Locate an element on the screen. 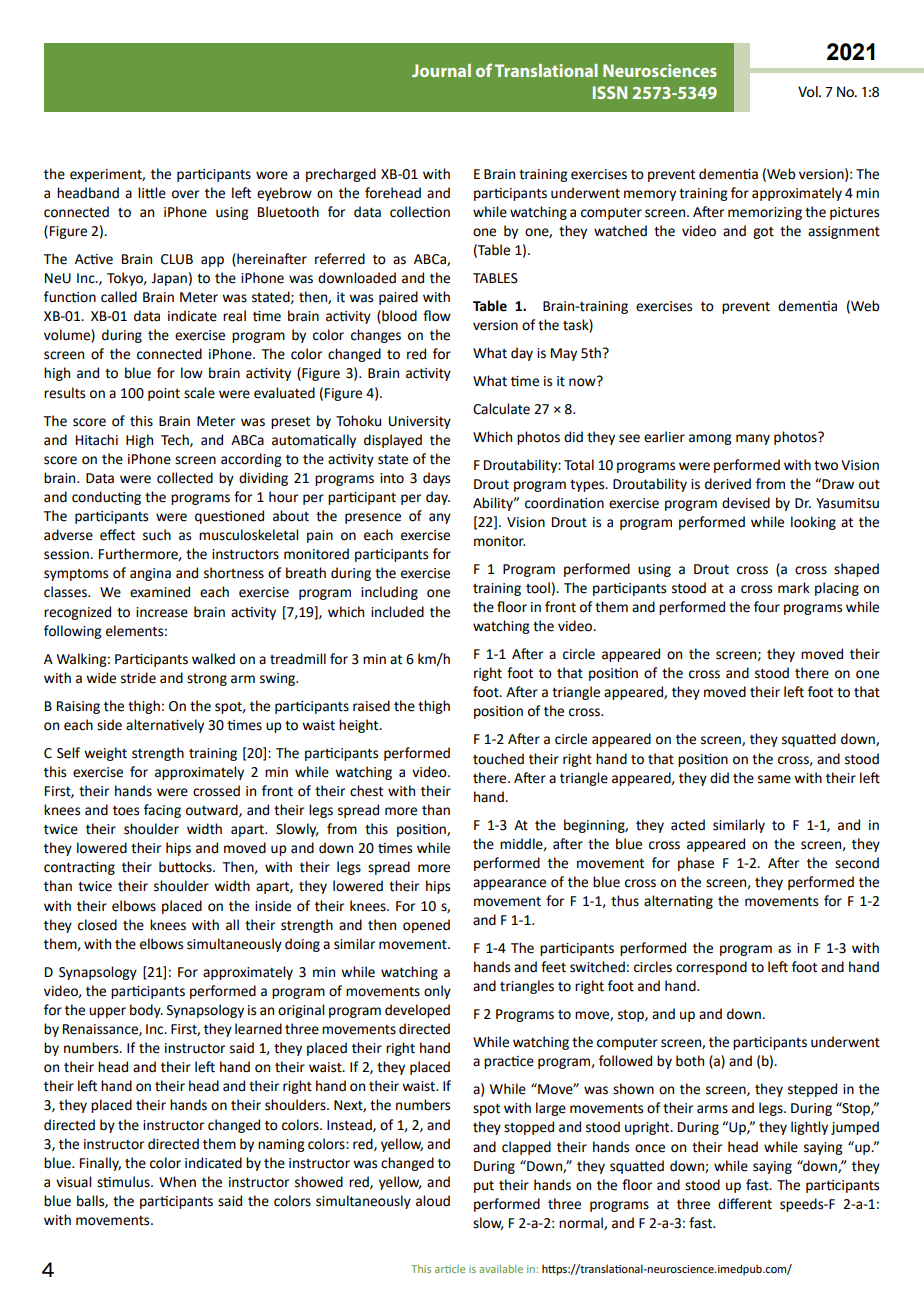  When is located at coordinates (177, 1182).
